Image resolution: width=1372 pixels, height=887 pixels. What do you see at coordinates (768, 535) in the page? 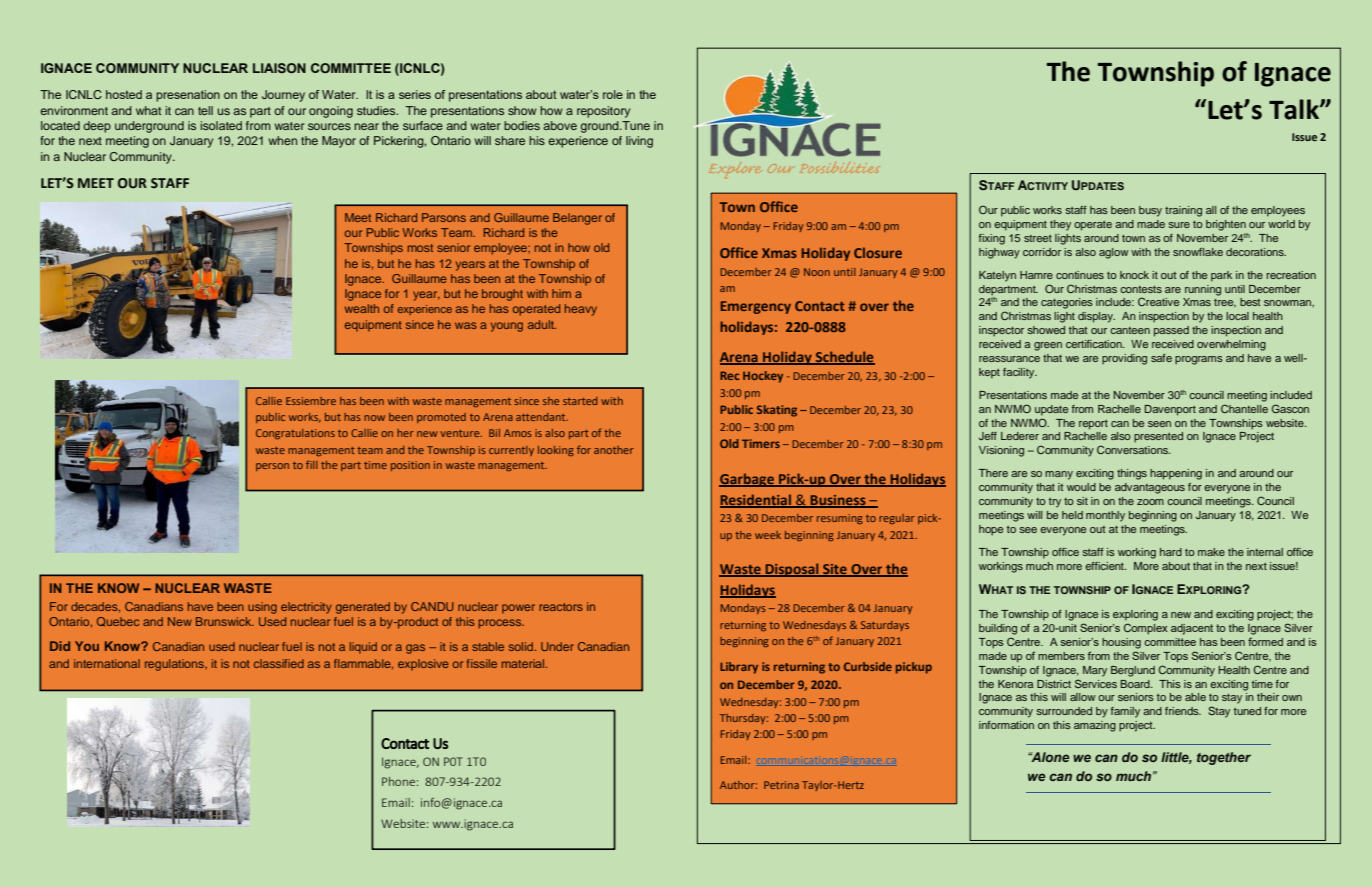
I see `week` at bounding box center [768, 535].
